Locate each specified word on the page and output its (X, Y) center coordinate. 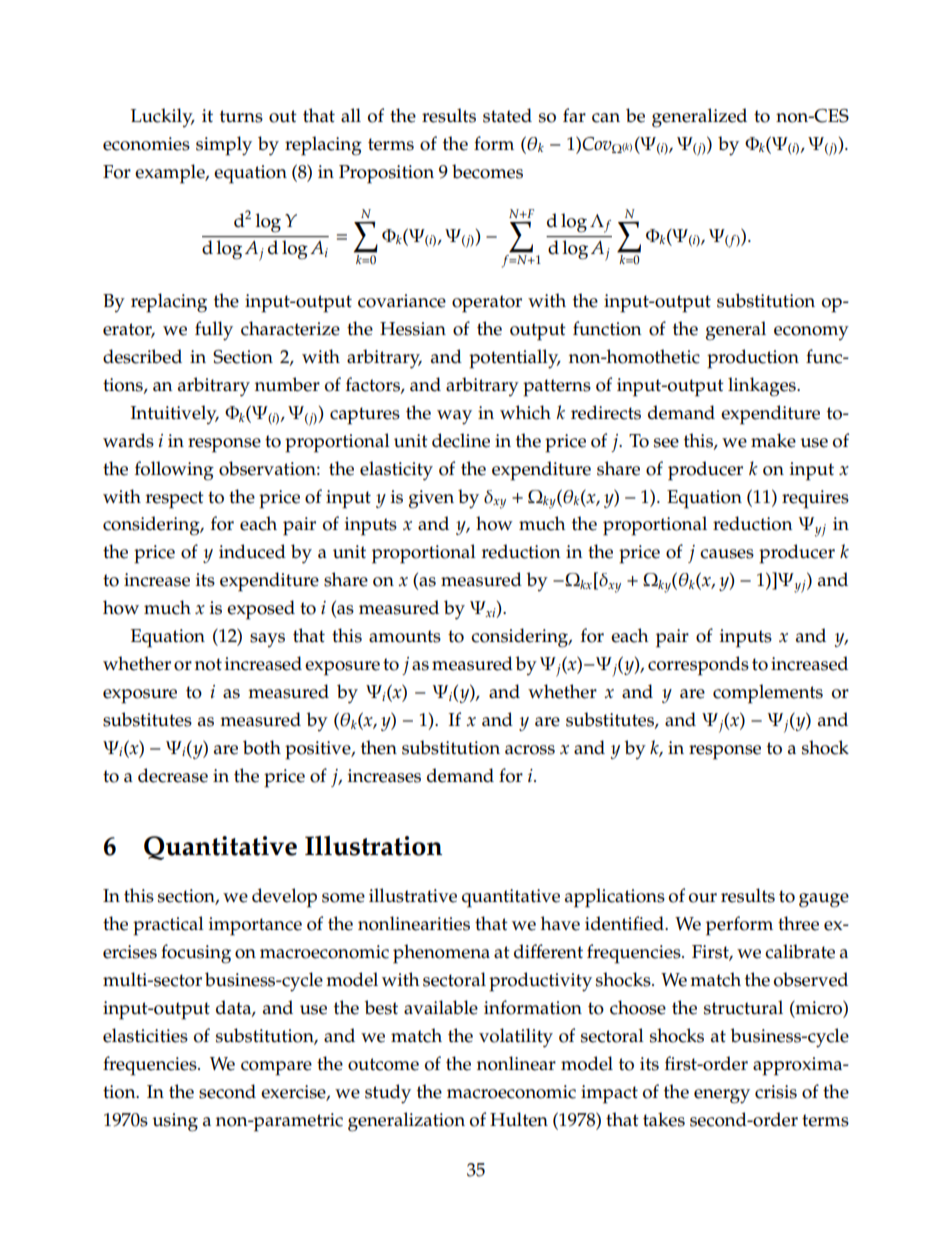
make (773, 440)
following (174, 471)
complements (768, 694)
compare (276, 1068)
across (530, 750)
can (606, 118)
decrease (173, 775)
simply (224, 146)
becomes (487, 171)
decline (461, 440)
